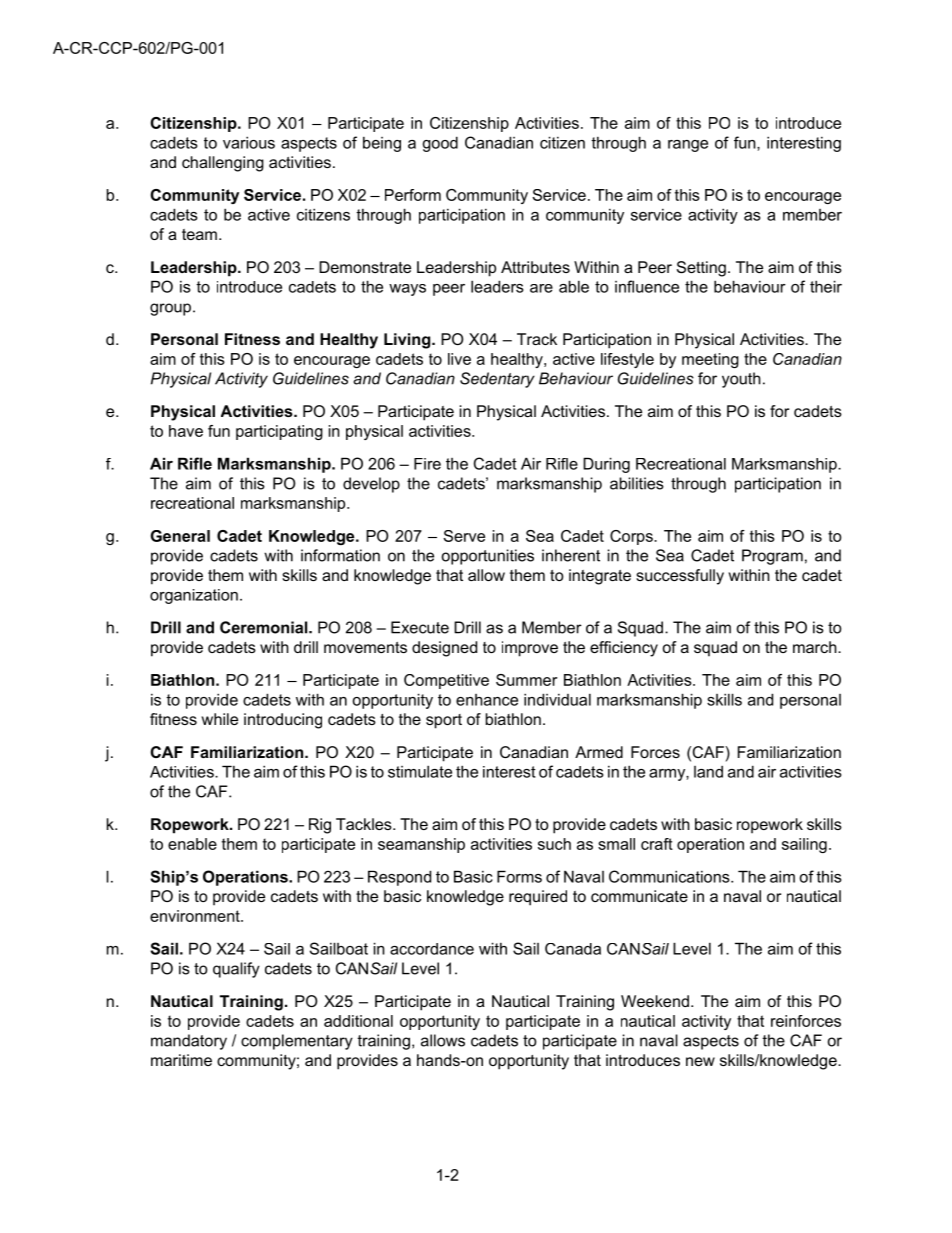  What do you see at coordinates (223, 164) in the document?
I see `challenging` at bounding box center [223, 164].
